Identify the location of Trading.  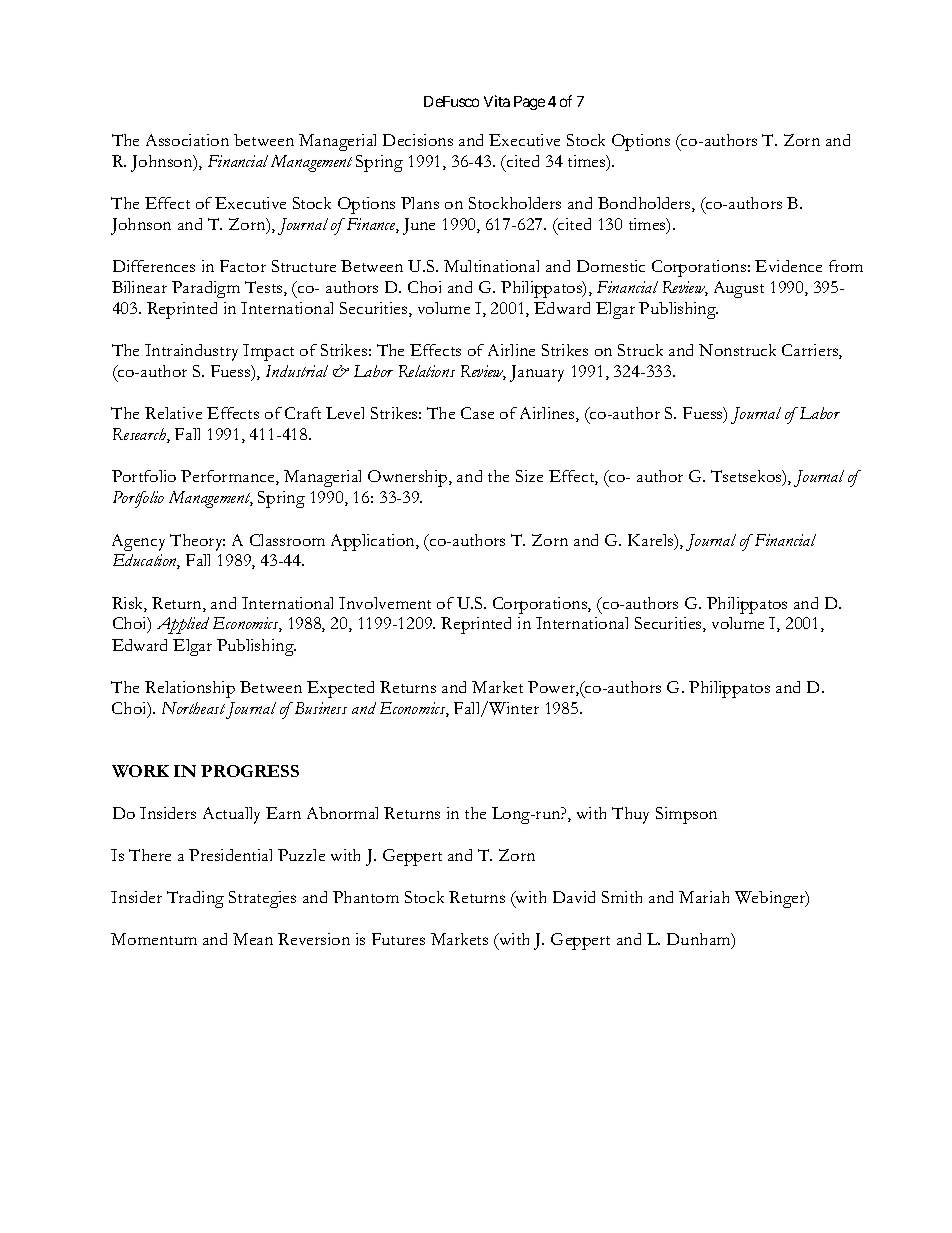
(195, 899).
